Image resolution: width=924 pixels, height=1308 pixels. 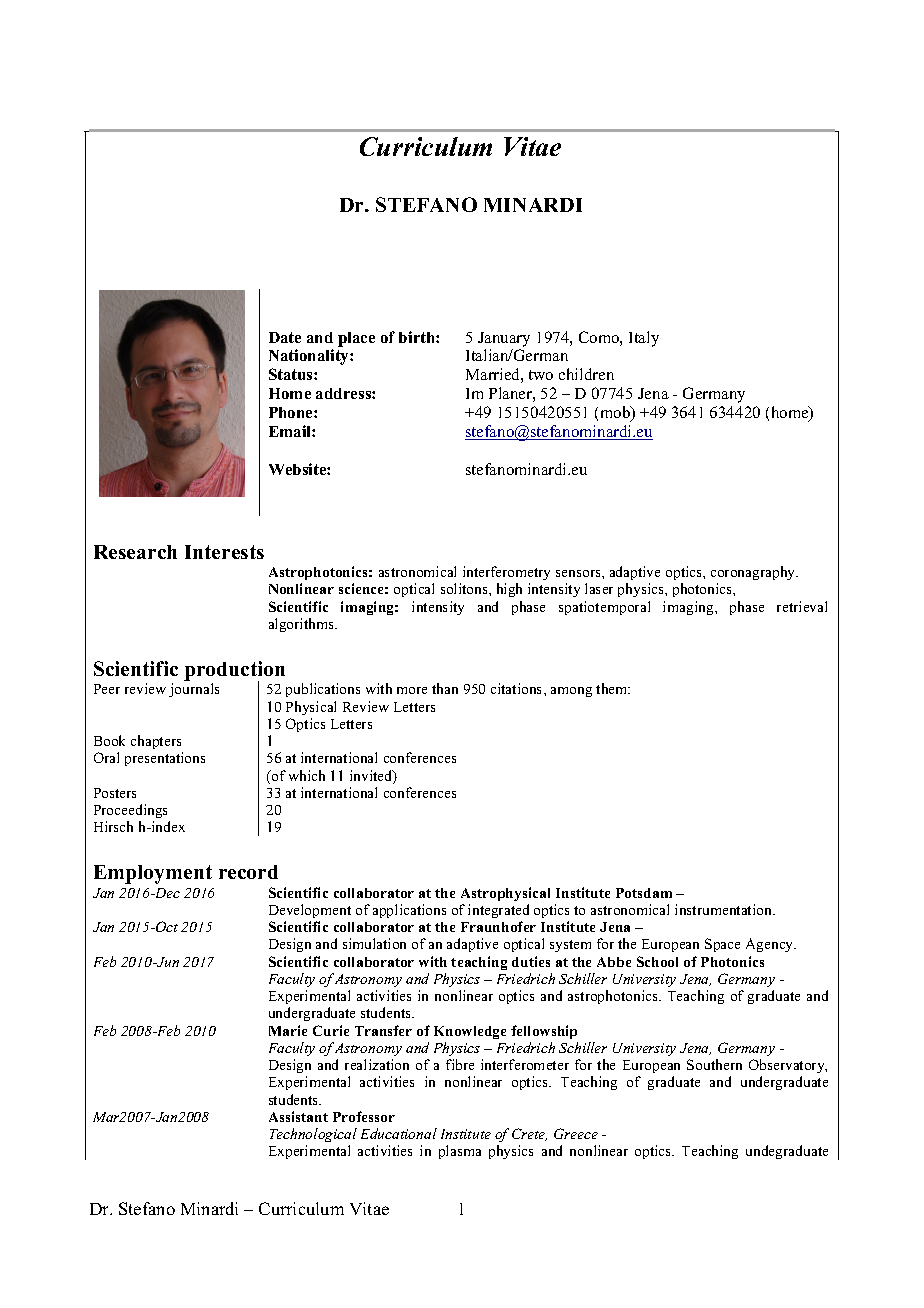 What do you see at coordinates (298, 1116) in the screenshot?
I see `Assistant` at bounding box center [298, 1116].
